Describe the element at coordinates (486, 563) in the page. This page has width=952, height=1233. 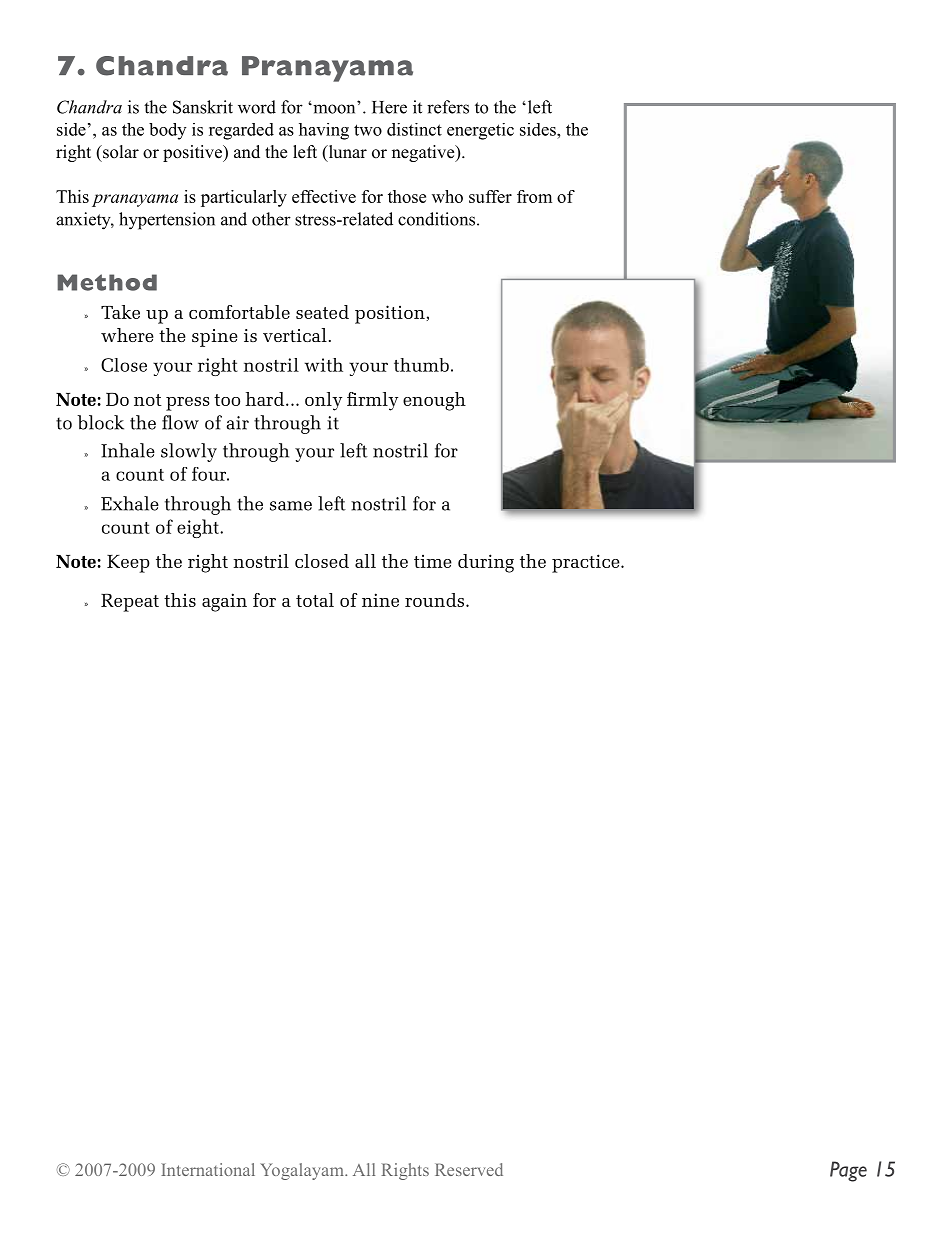
I see `during` at that location.
